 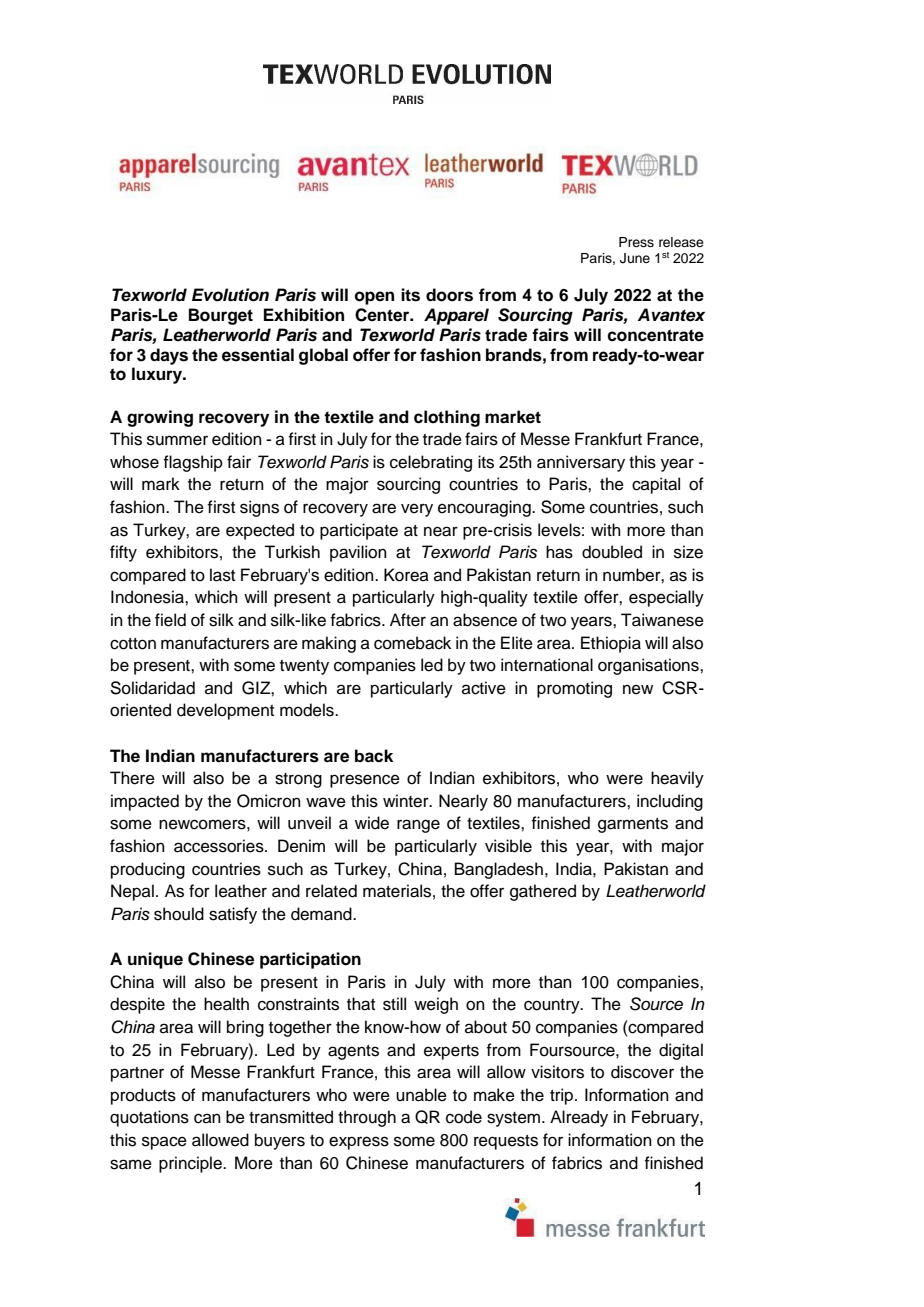 What do you see at coordinates (155, 960) in the page?
I see `unique` at bounding box center [155, 960].
